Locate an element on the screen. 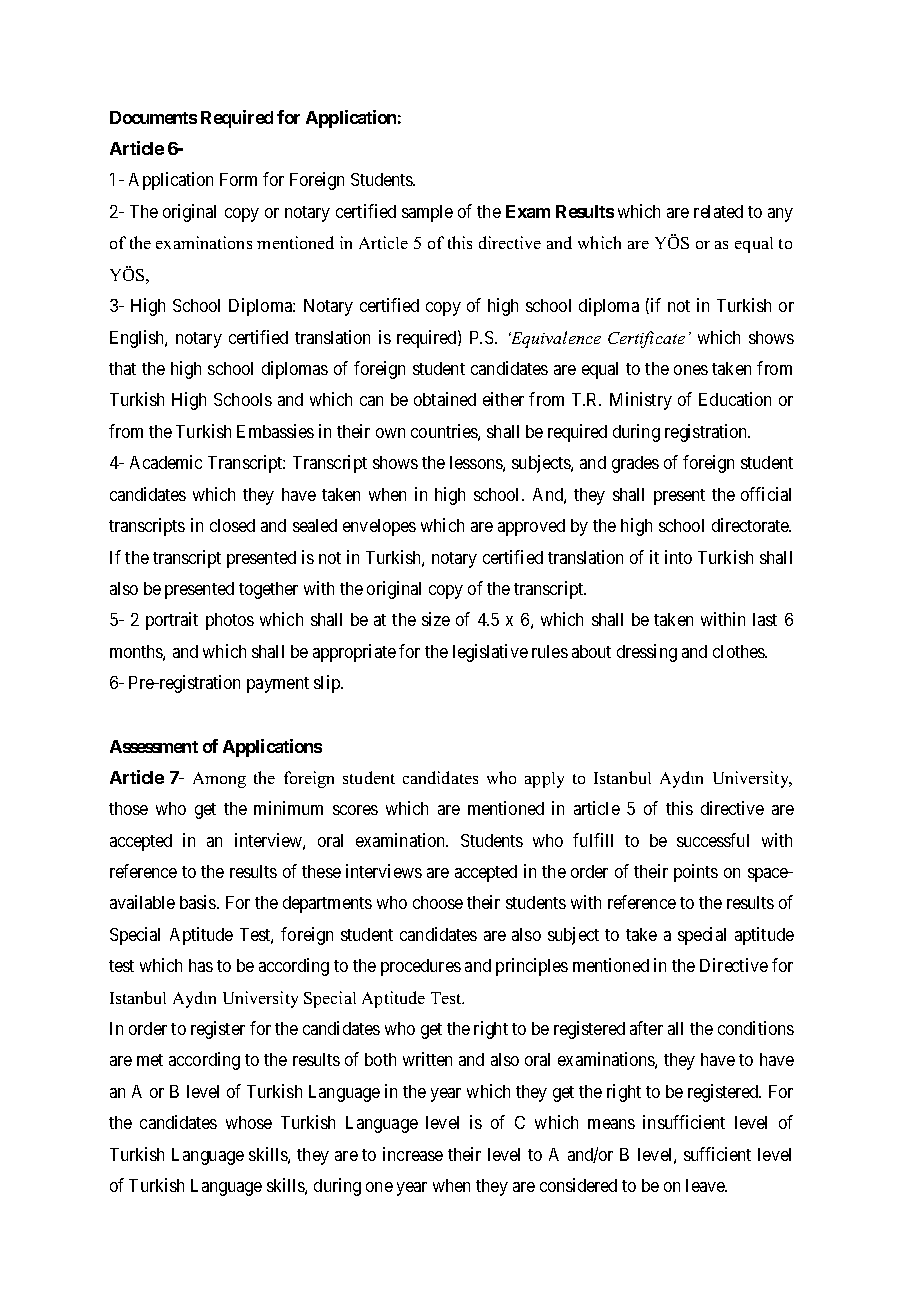 This screenshot has width=903, height=1316. own is located at coordinates (390, 433).
